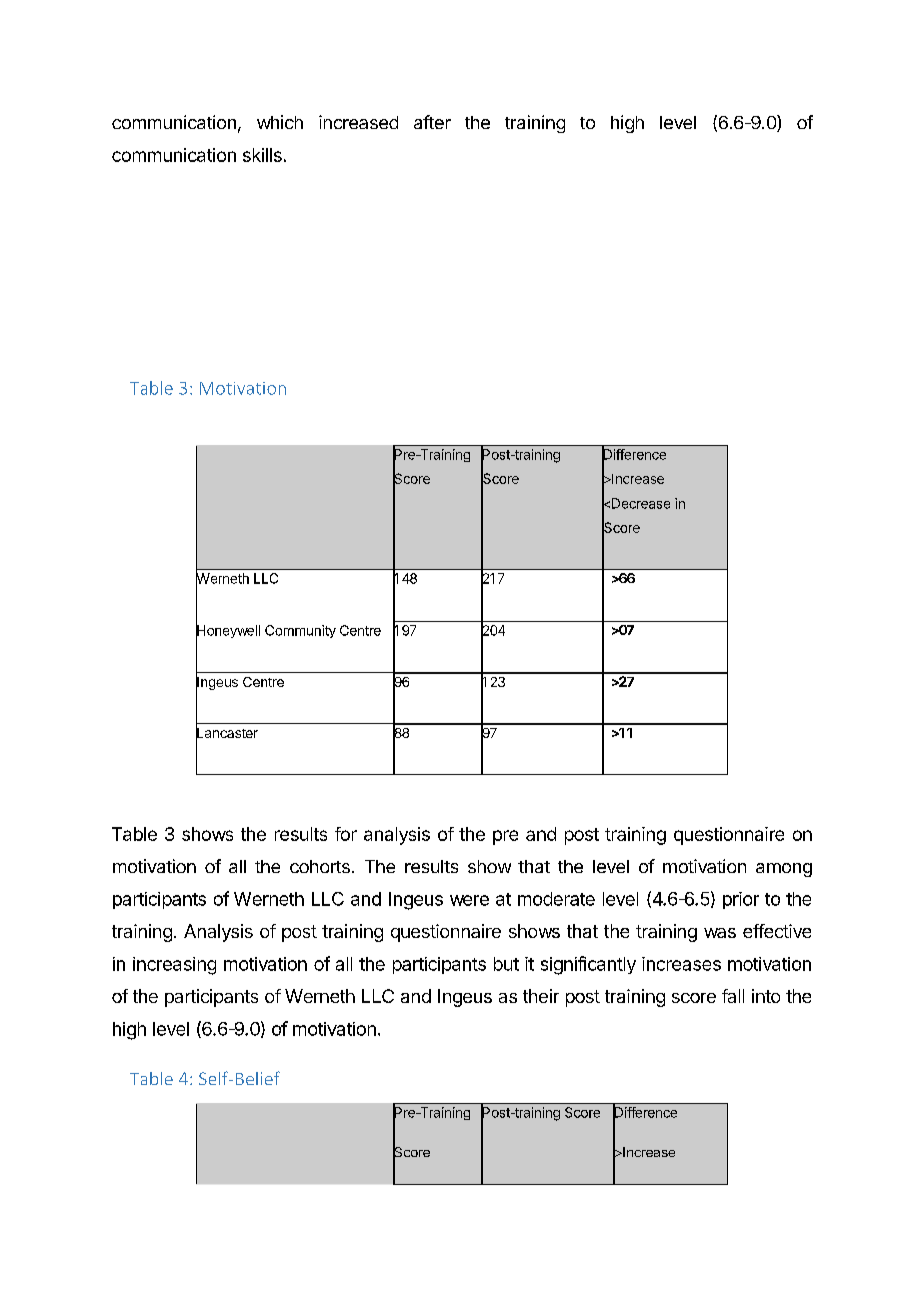 This screenshot has height=1308, width=924. Describe the element at coordinates (280, 122) in the screenshot. I see `which` at that location.
